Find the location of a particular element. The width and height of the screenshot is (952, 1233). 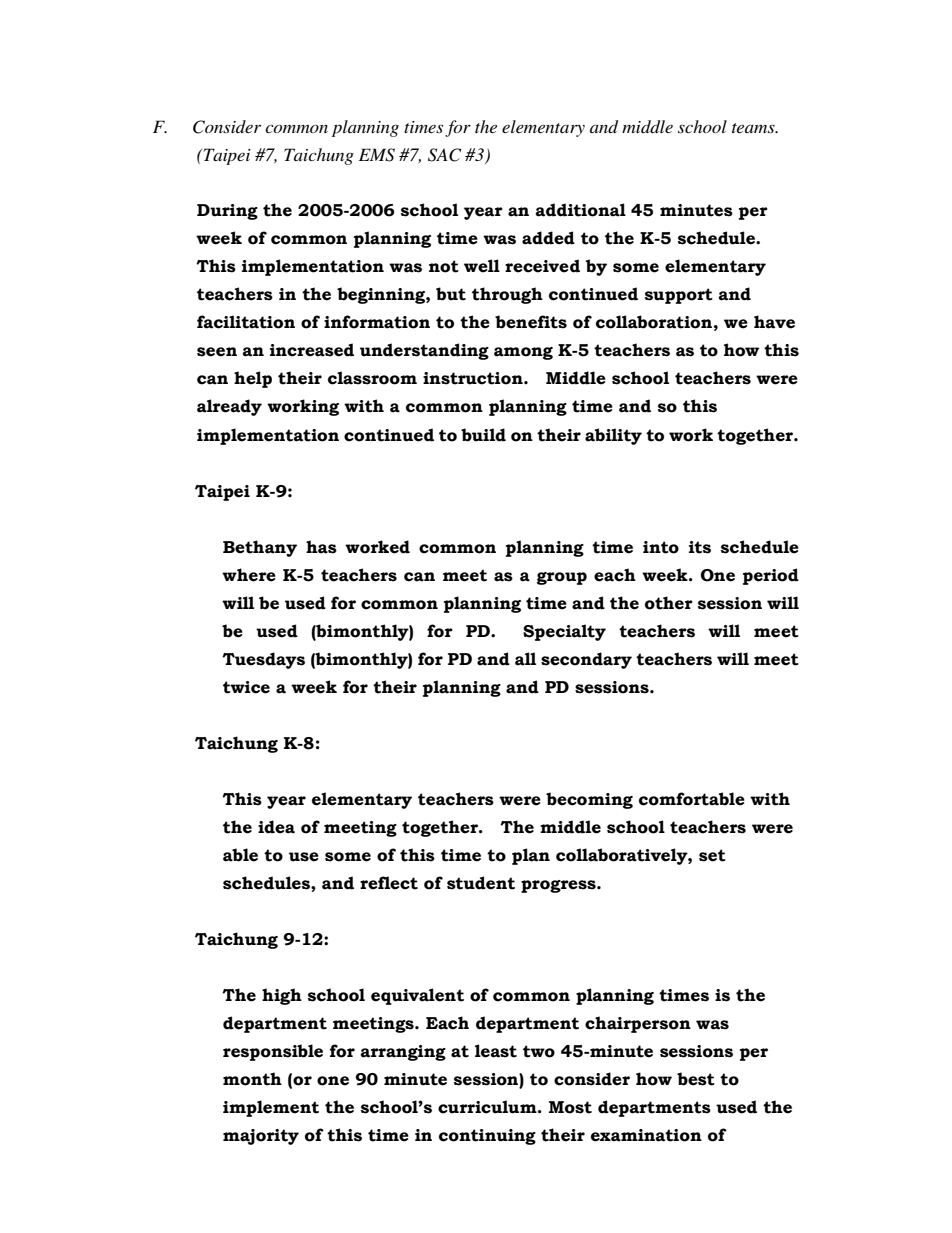

into is located at coordinates (661, 547).
